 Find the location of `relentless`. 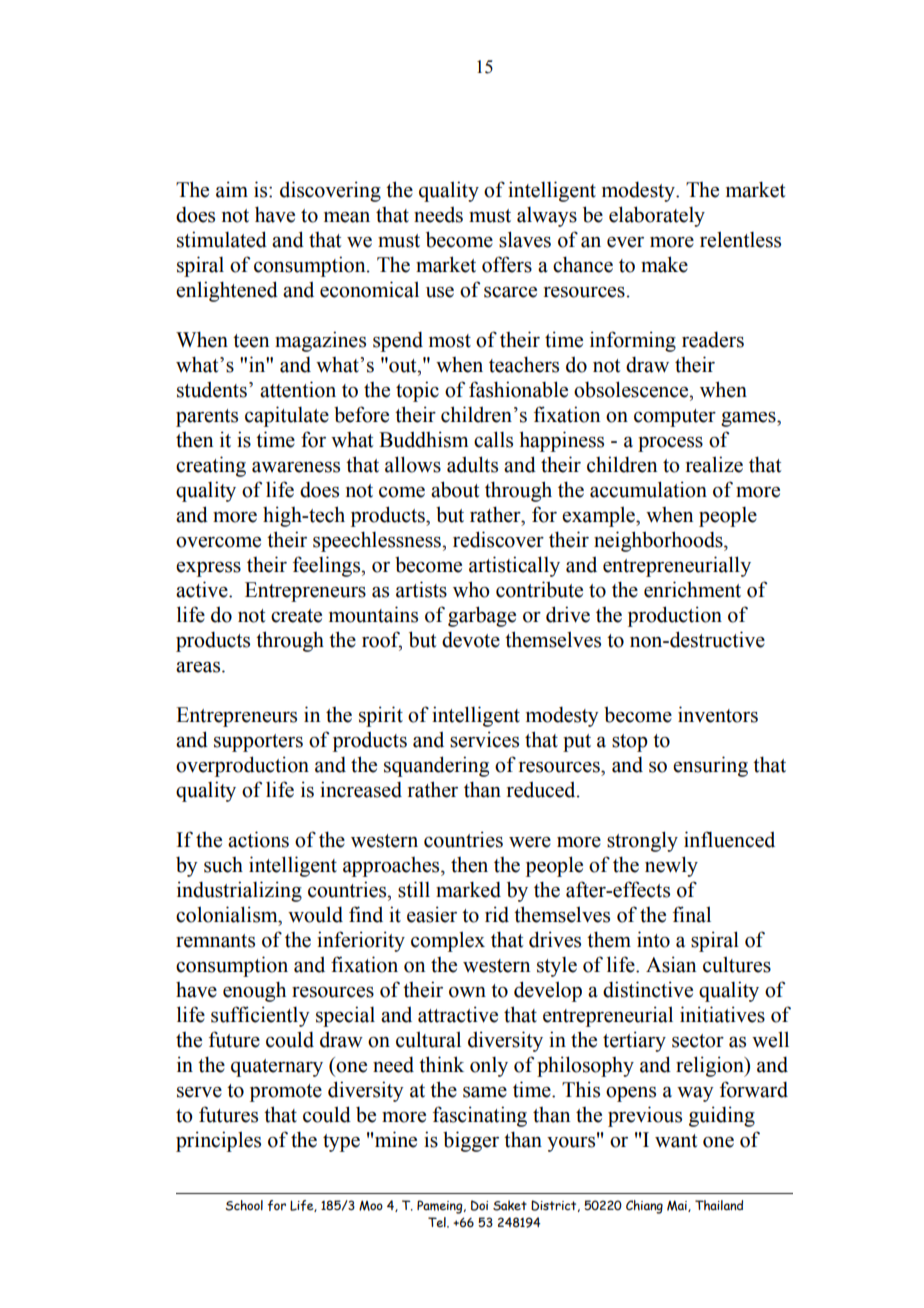

relentless is located at coordinates (740, 239).
